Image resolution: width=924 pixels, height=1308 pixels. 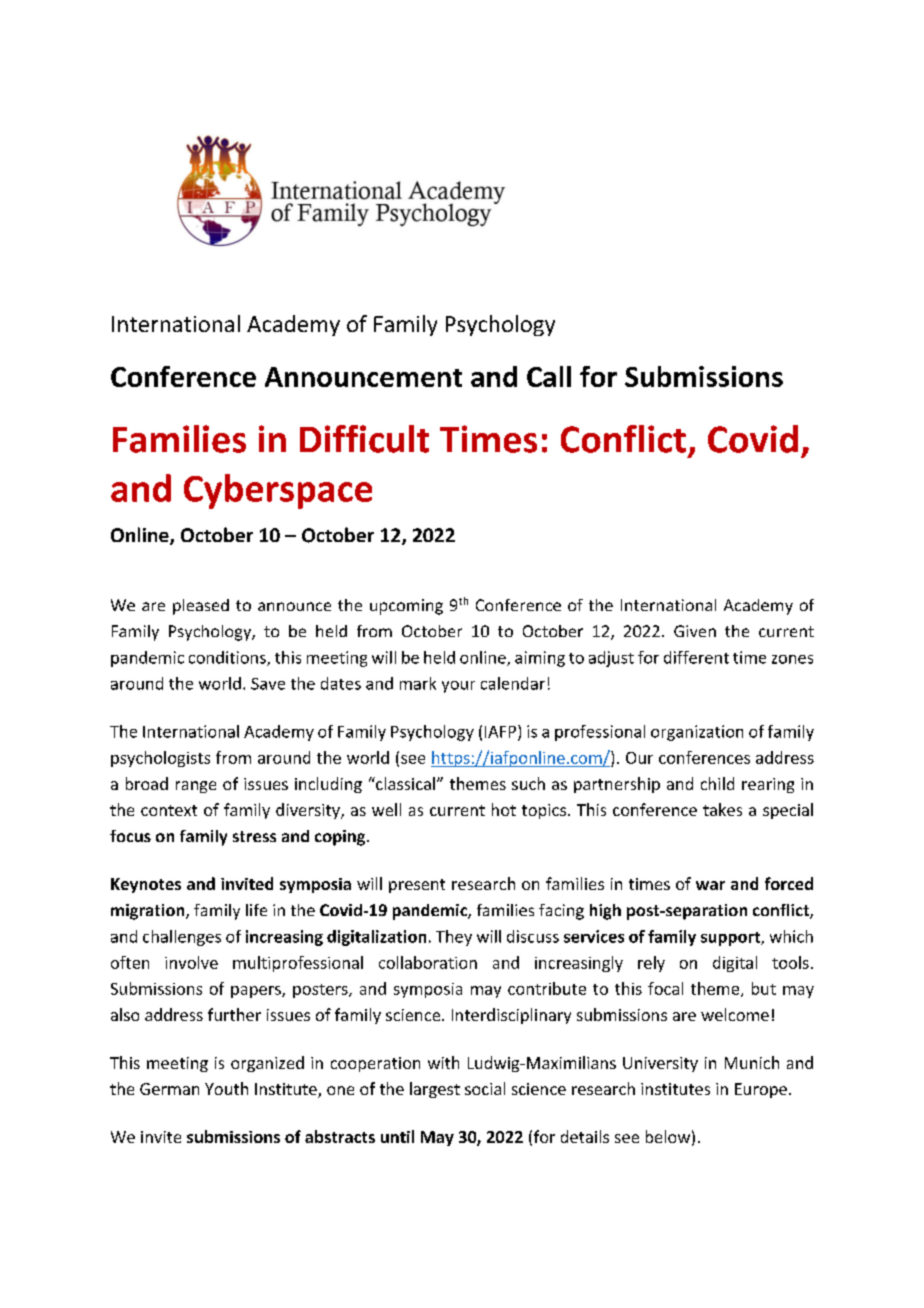 What do you see at coordinates (695, 631) in the image?
I see `Given` at bounding box center [695, 631].
